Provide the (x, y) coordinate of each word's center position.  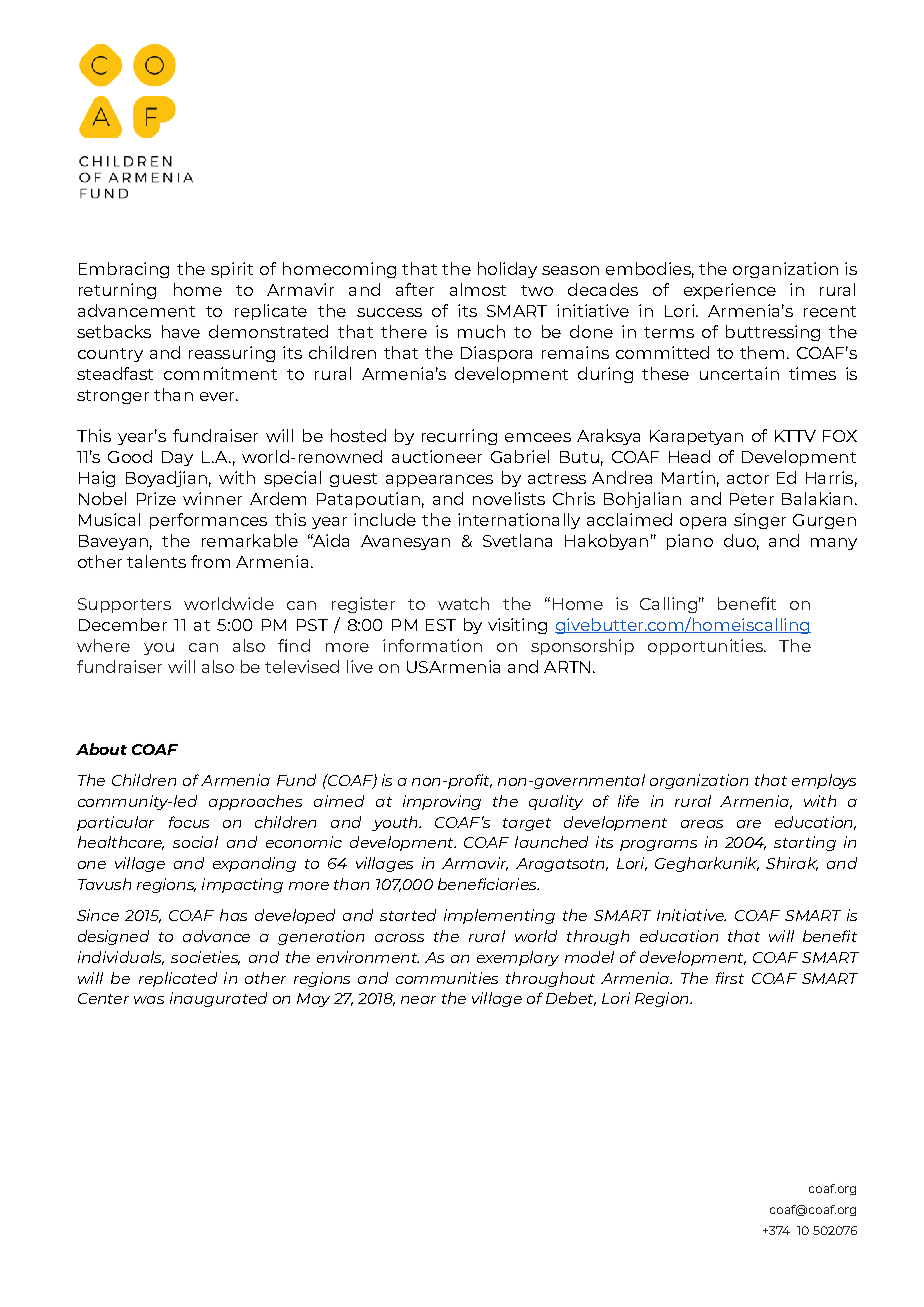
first (730, 978)
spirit (232, 270)
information (432, 645)
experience (730, 291)
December (123, 624)
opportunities (706, 647)
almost (478, 289)
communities (447, 978)
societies (205, 958)
